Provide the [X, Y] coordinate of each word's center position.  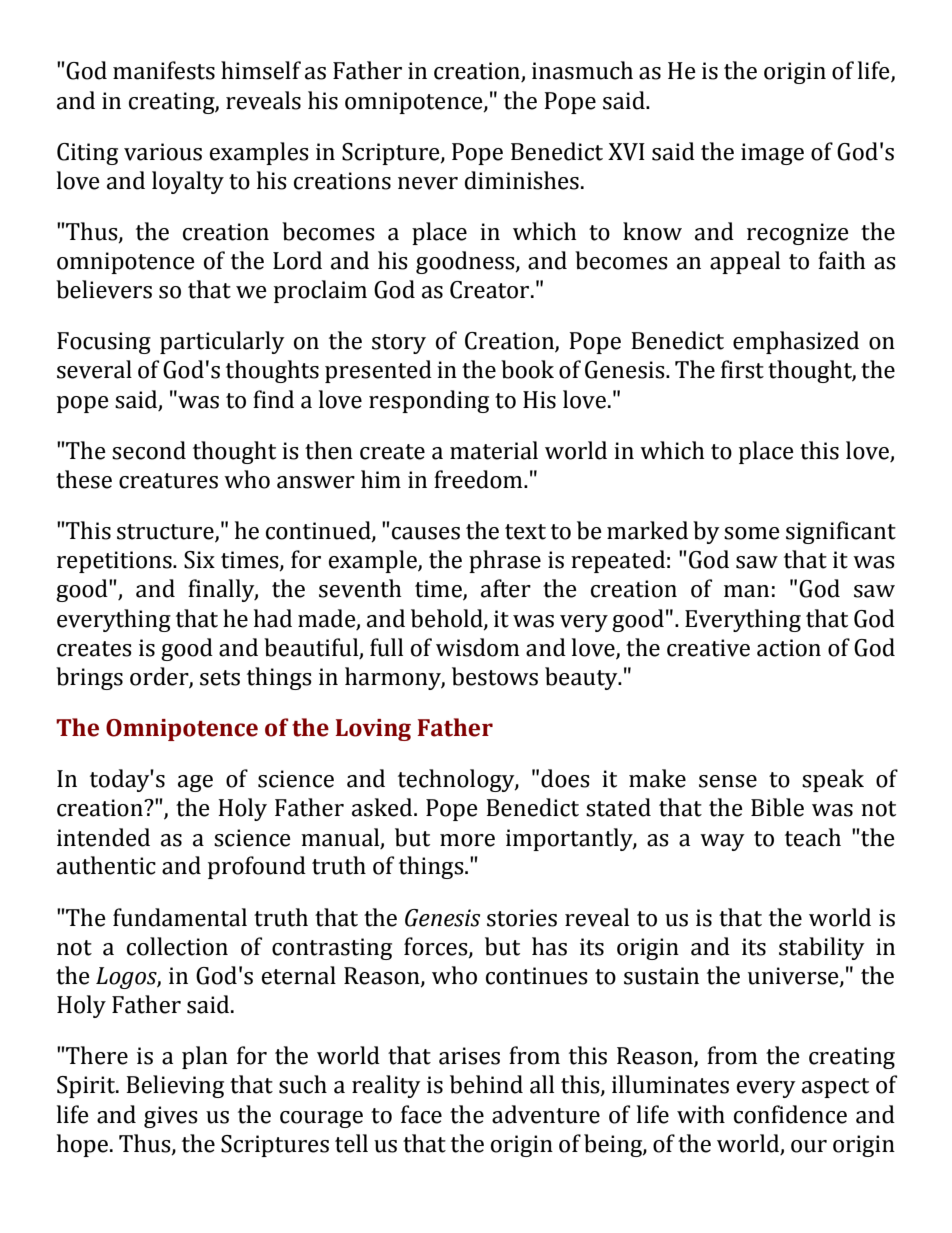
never [428, 183]
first [742, 369]
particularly [222, 342]
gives [171, 1117]
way [722, 842]
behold [448, 619]
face [421, 1114]
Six [199, 560]
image [772, 154]
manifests [164, 70]
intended [103, 837]
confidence [790, 1114]
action [789, 648]
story [399, 344]
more [467, 840]
